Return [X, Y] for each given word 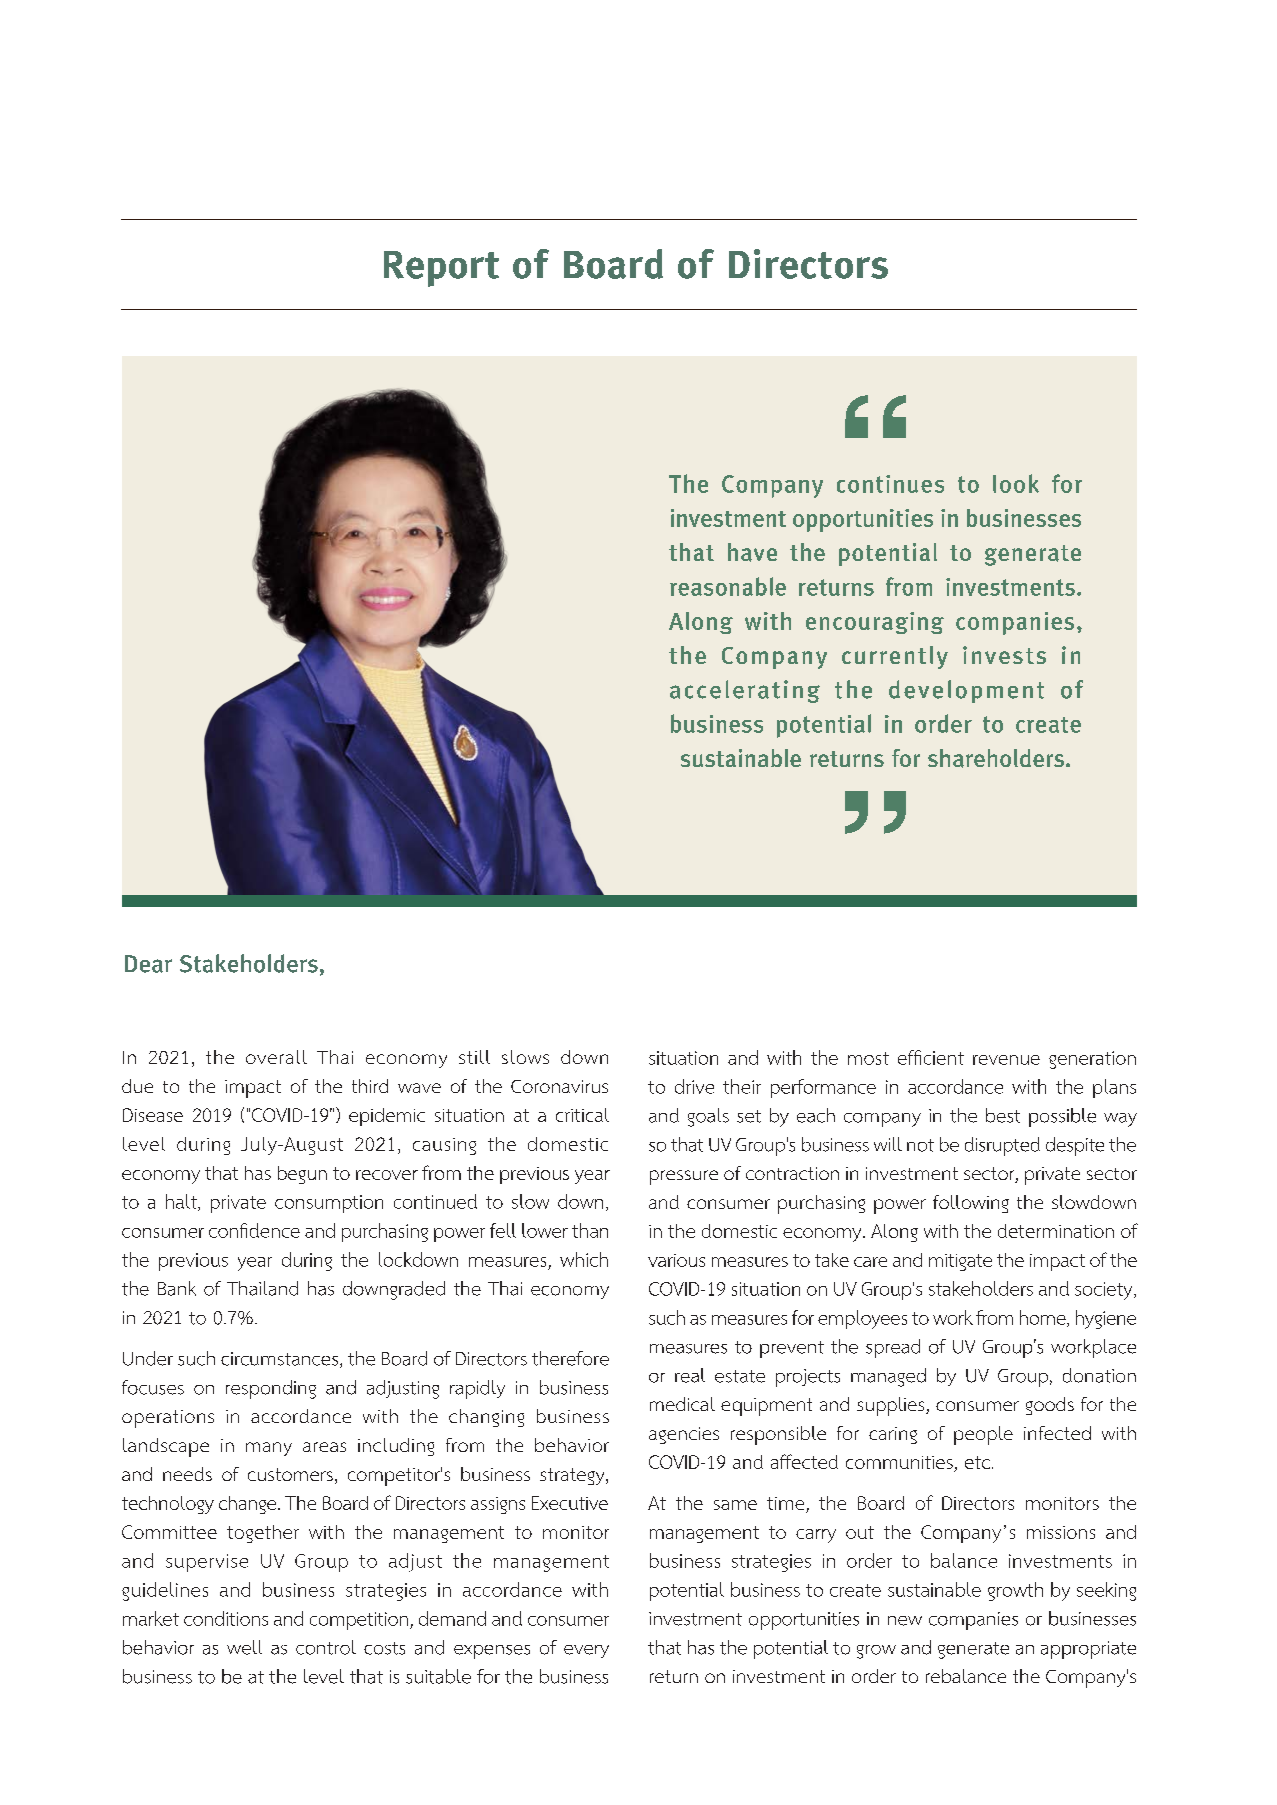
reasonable [728, 586]
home [1044, 1318]
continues [890, 484]
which [584, 1259]
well [244, 1647]
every [586, 1651]
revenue [1006, 1060]
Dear [148, 964]
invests [1004, 655]
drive [694, 1086]
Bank [177, 1288]
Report [441, 269]
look [1016, 483]
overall [276, 1057]
